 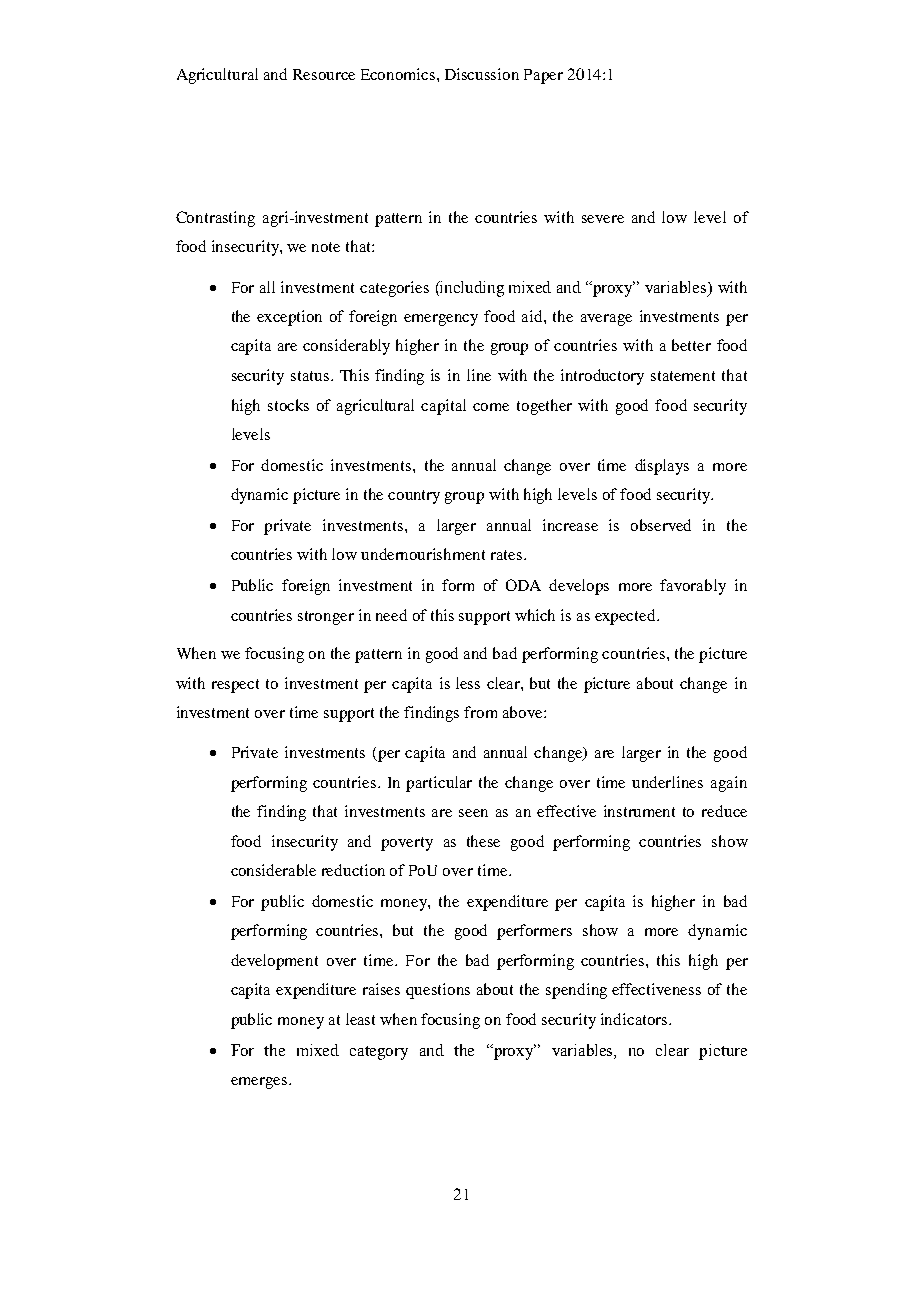 I want to click on rates, so click(x=508, y=555).
